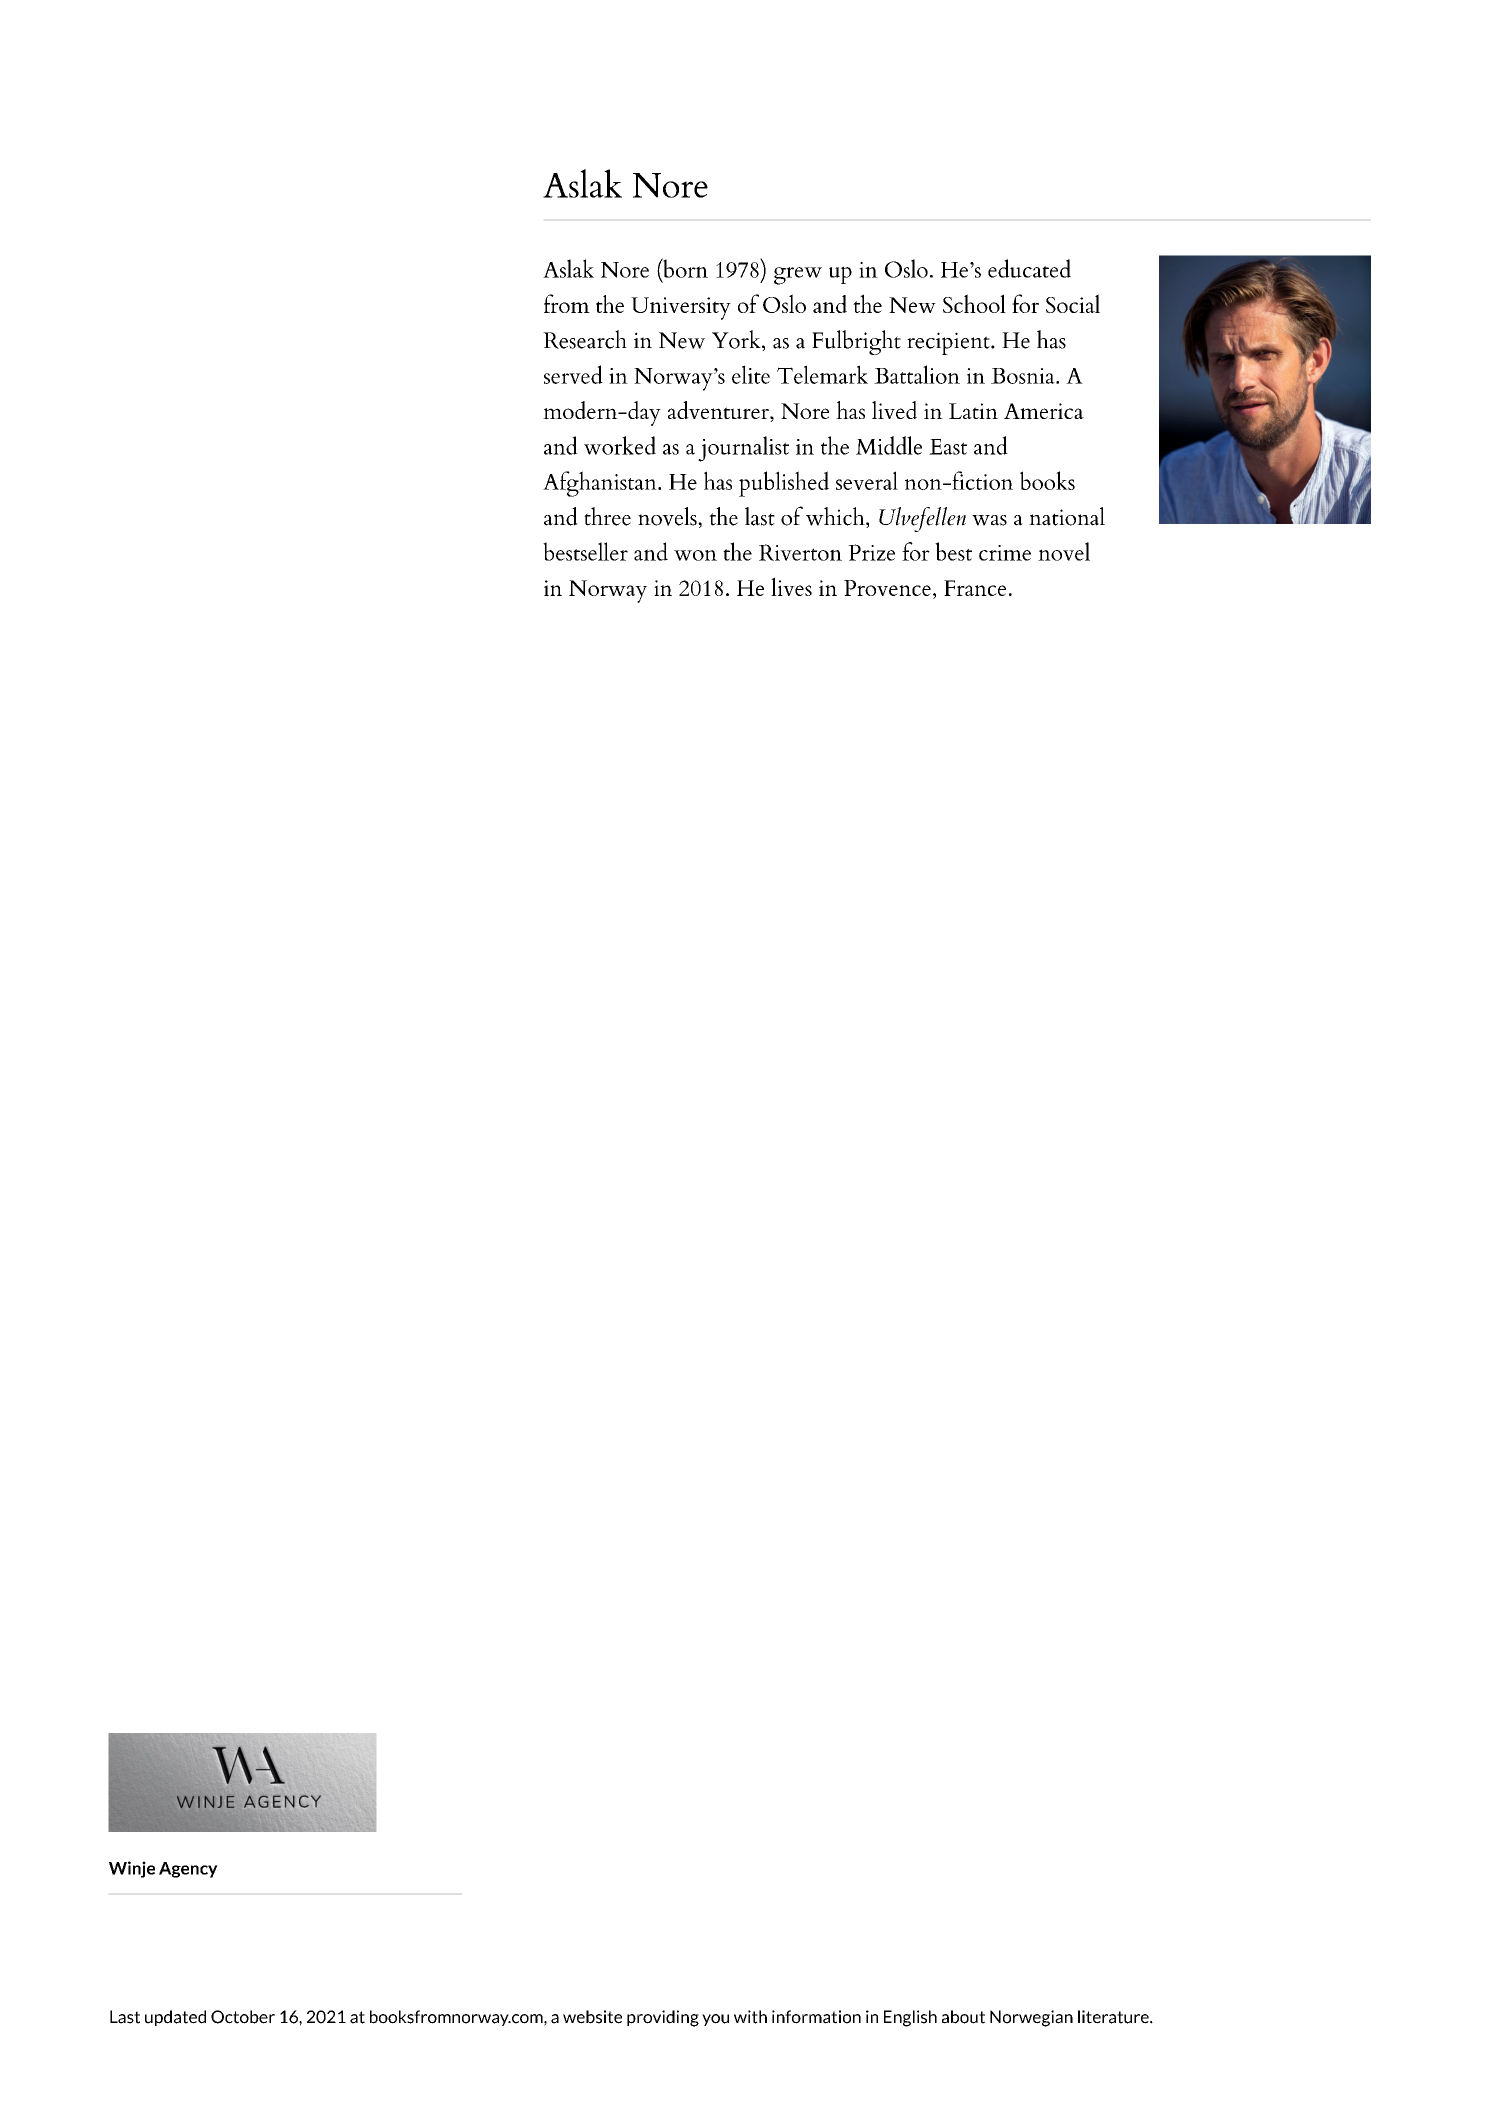 The image size is (1486, 2101). What do you see at coordinates (573, 374) in the screenshot?
I see `served` at bounding box center [573, 374].
